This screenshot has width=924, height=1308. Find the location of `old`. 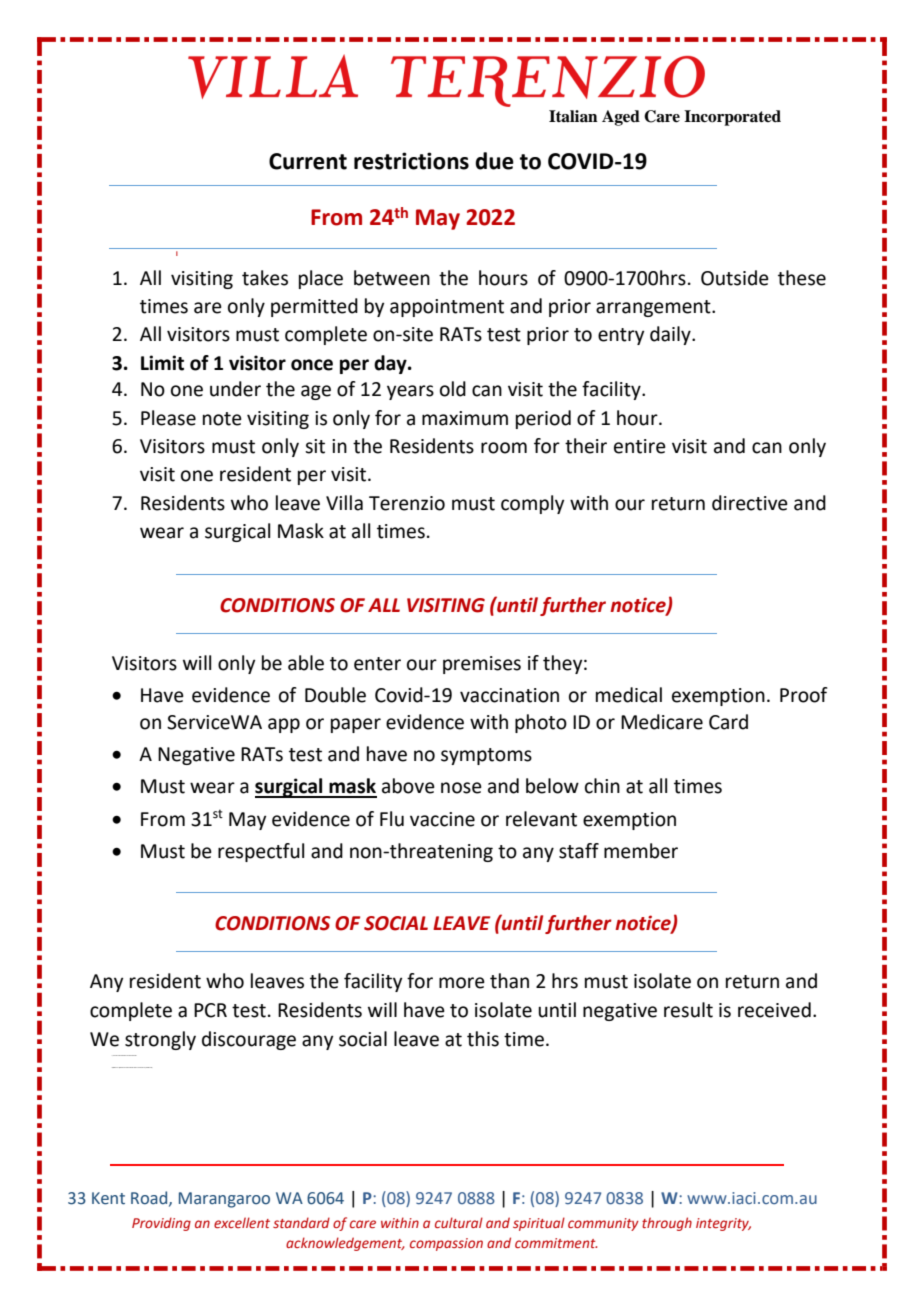

old is located at coordinates (453, 389).
